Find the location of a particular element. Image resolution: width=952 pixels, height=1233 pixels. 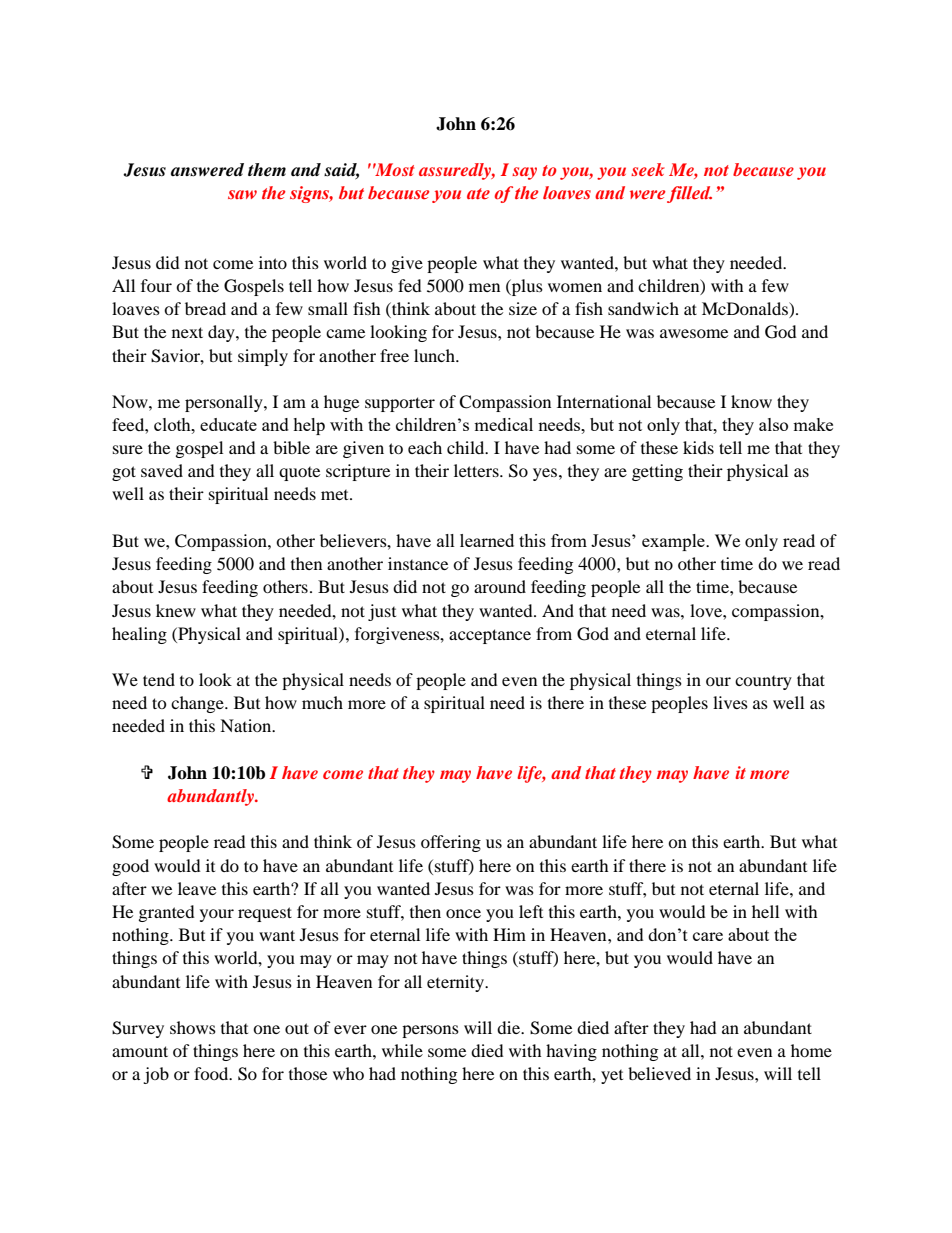

saved is located at coordinates (162, 470).
